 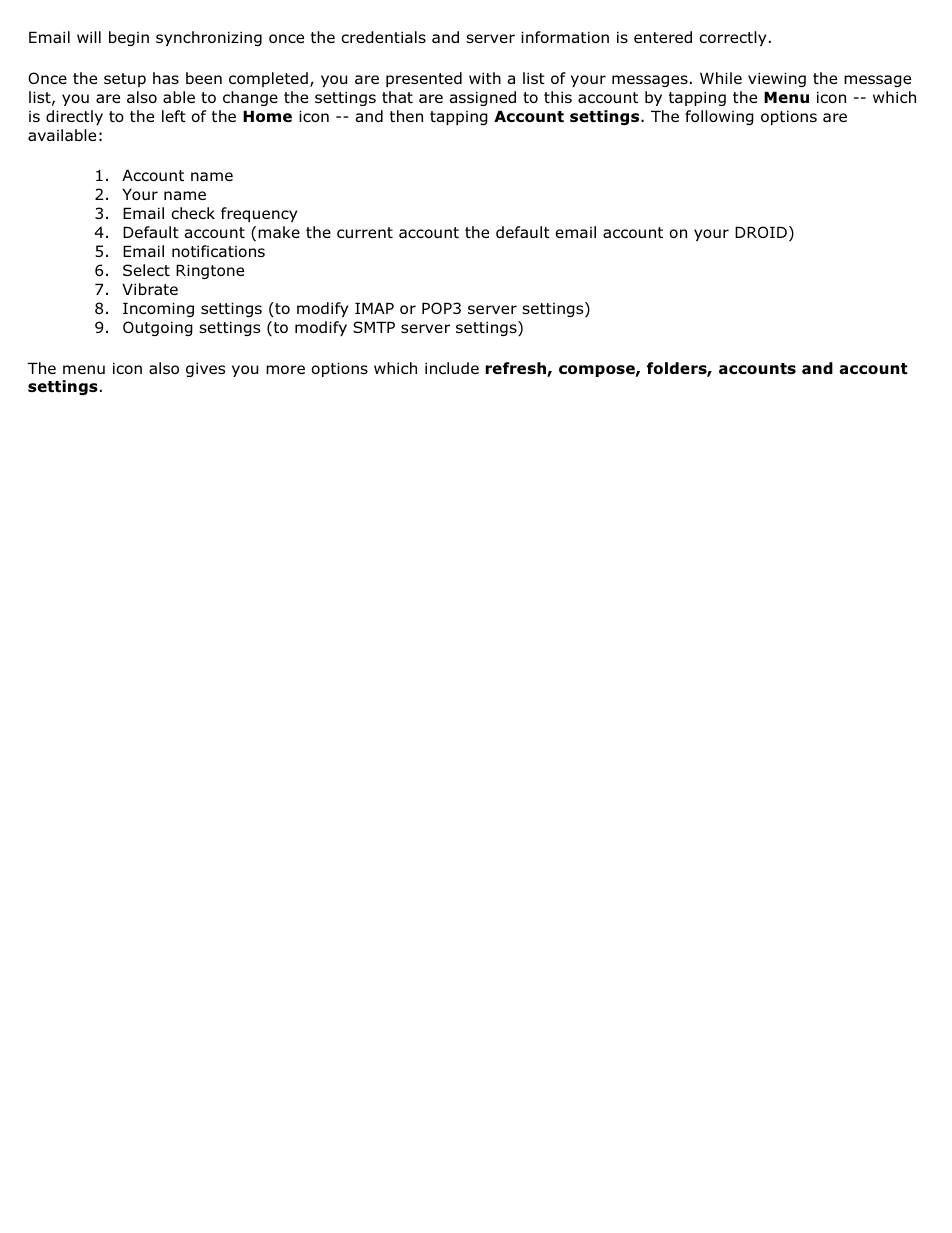 What do you see at coordinates (129, 38) in the document?
I see `begin` at bounding box center [129, 38].
